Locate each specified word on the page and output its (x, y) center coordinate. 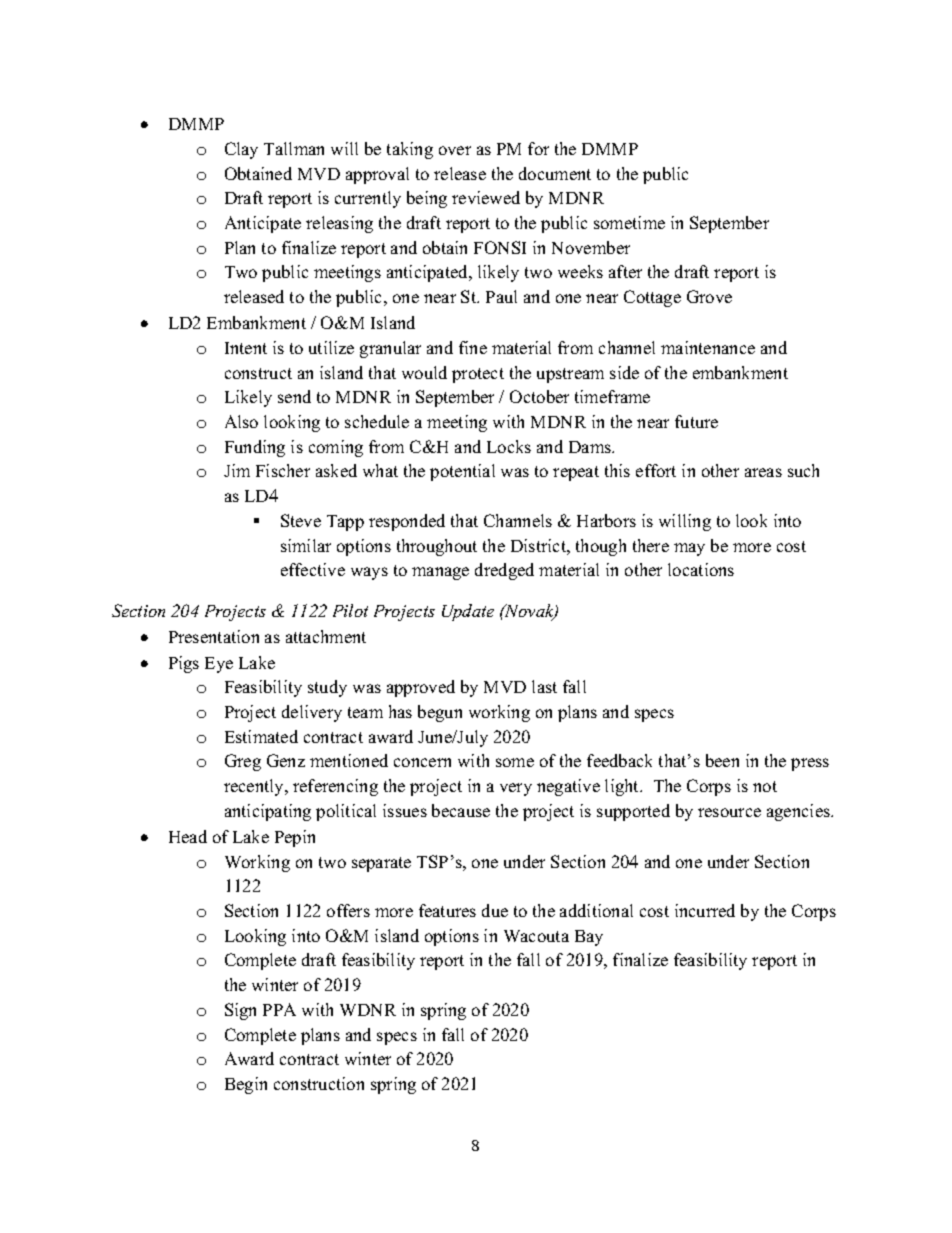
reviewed (486, 197)
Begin (246, 1085)
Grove (709, 296)
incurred (705, 910)
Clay (241, 150)
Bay (589, 938)
